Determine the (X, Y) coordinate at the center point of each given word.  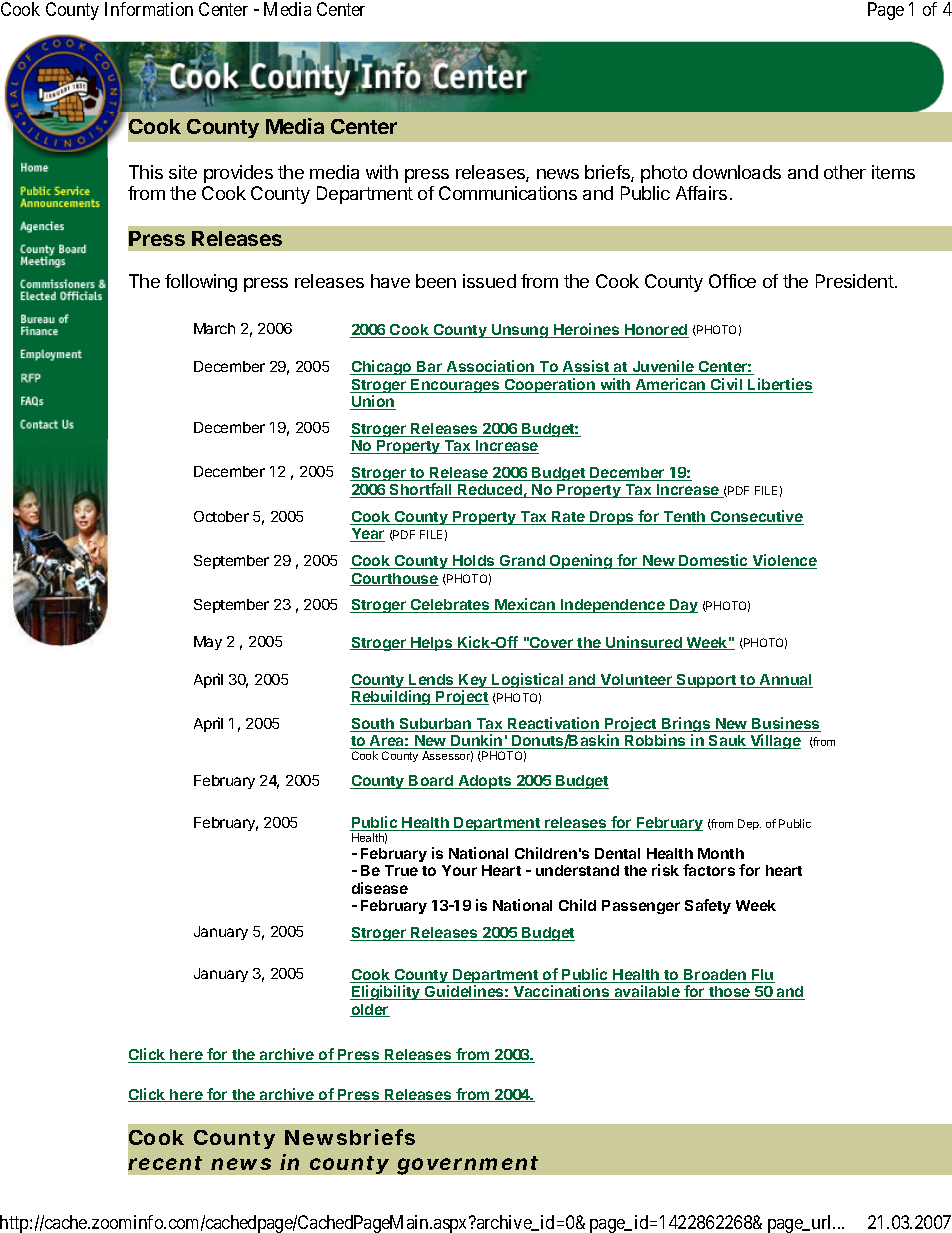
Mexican (525, 605)
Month (721, 853)
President (855, 281)
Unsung (520, 331)
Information (149, 9)
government (467, 1165)
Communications (508, 193)
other (845, 172)
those (730, 993)
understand (577, 870)
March (214, 328)
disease (380, 888)
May (208, 643)
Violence (784, 561)
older (370, 1010)
